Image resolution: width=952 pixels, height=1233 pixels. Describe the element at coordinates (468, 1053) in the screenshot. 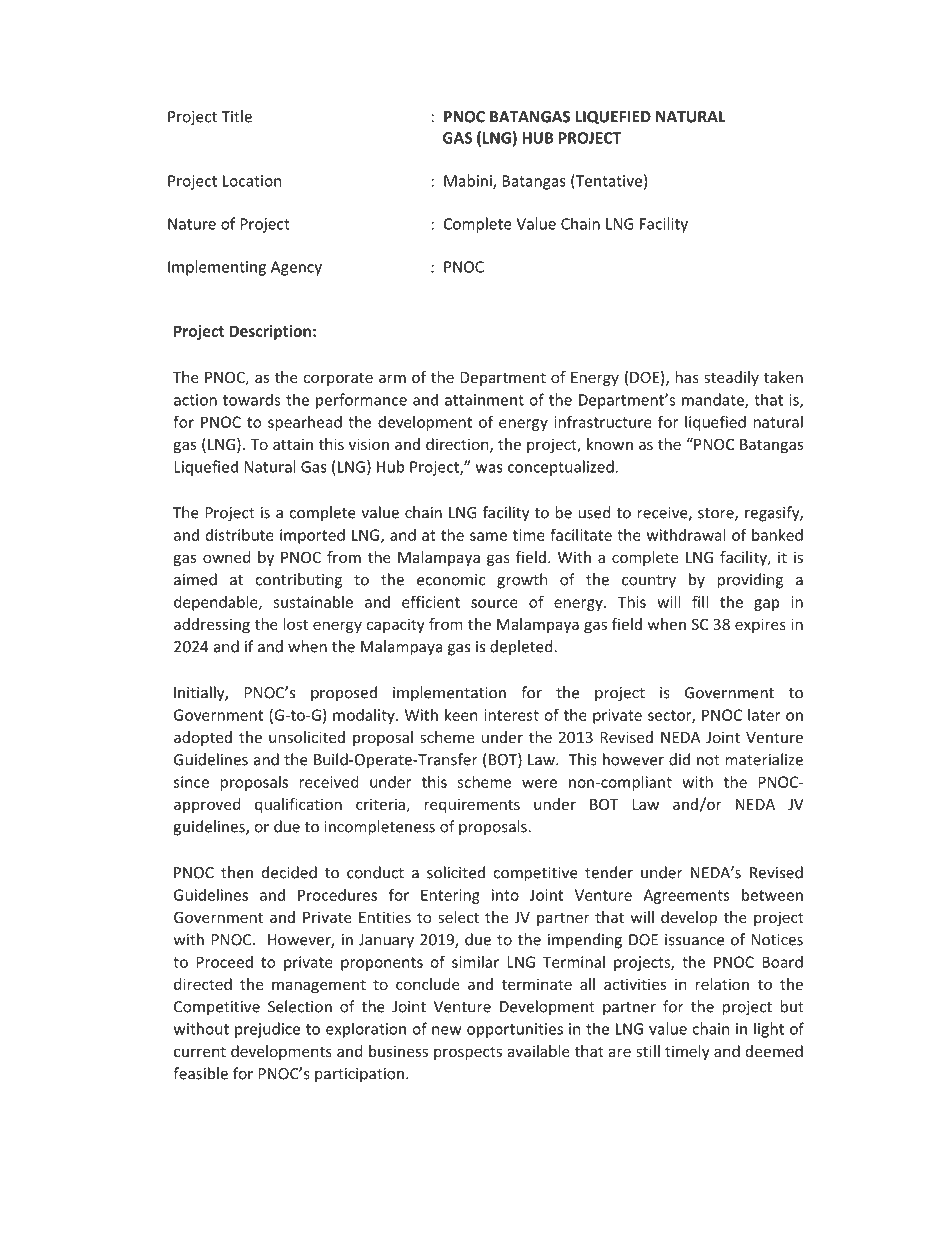

I see `prospects` at that location.
